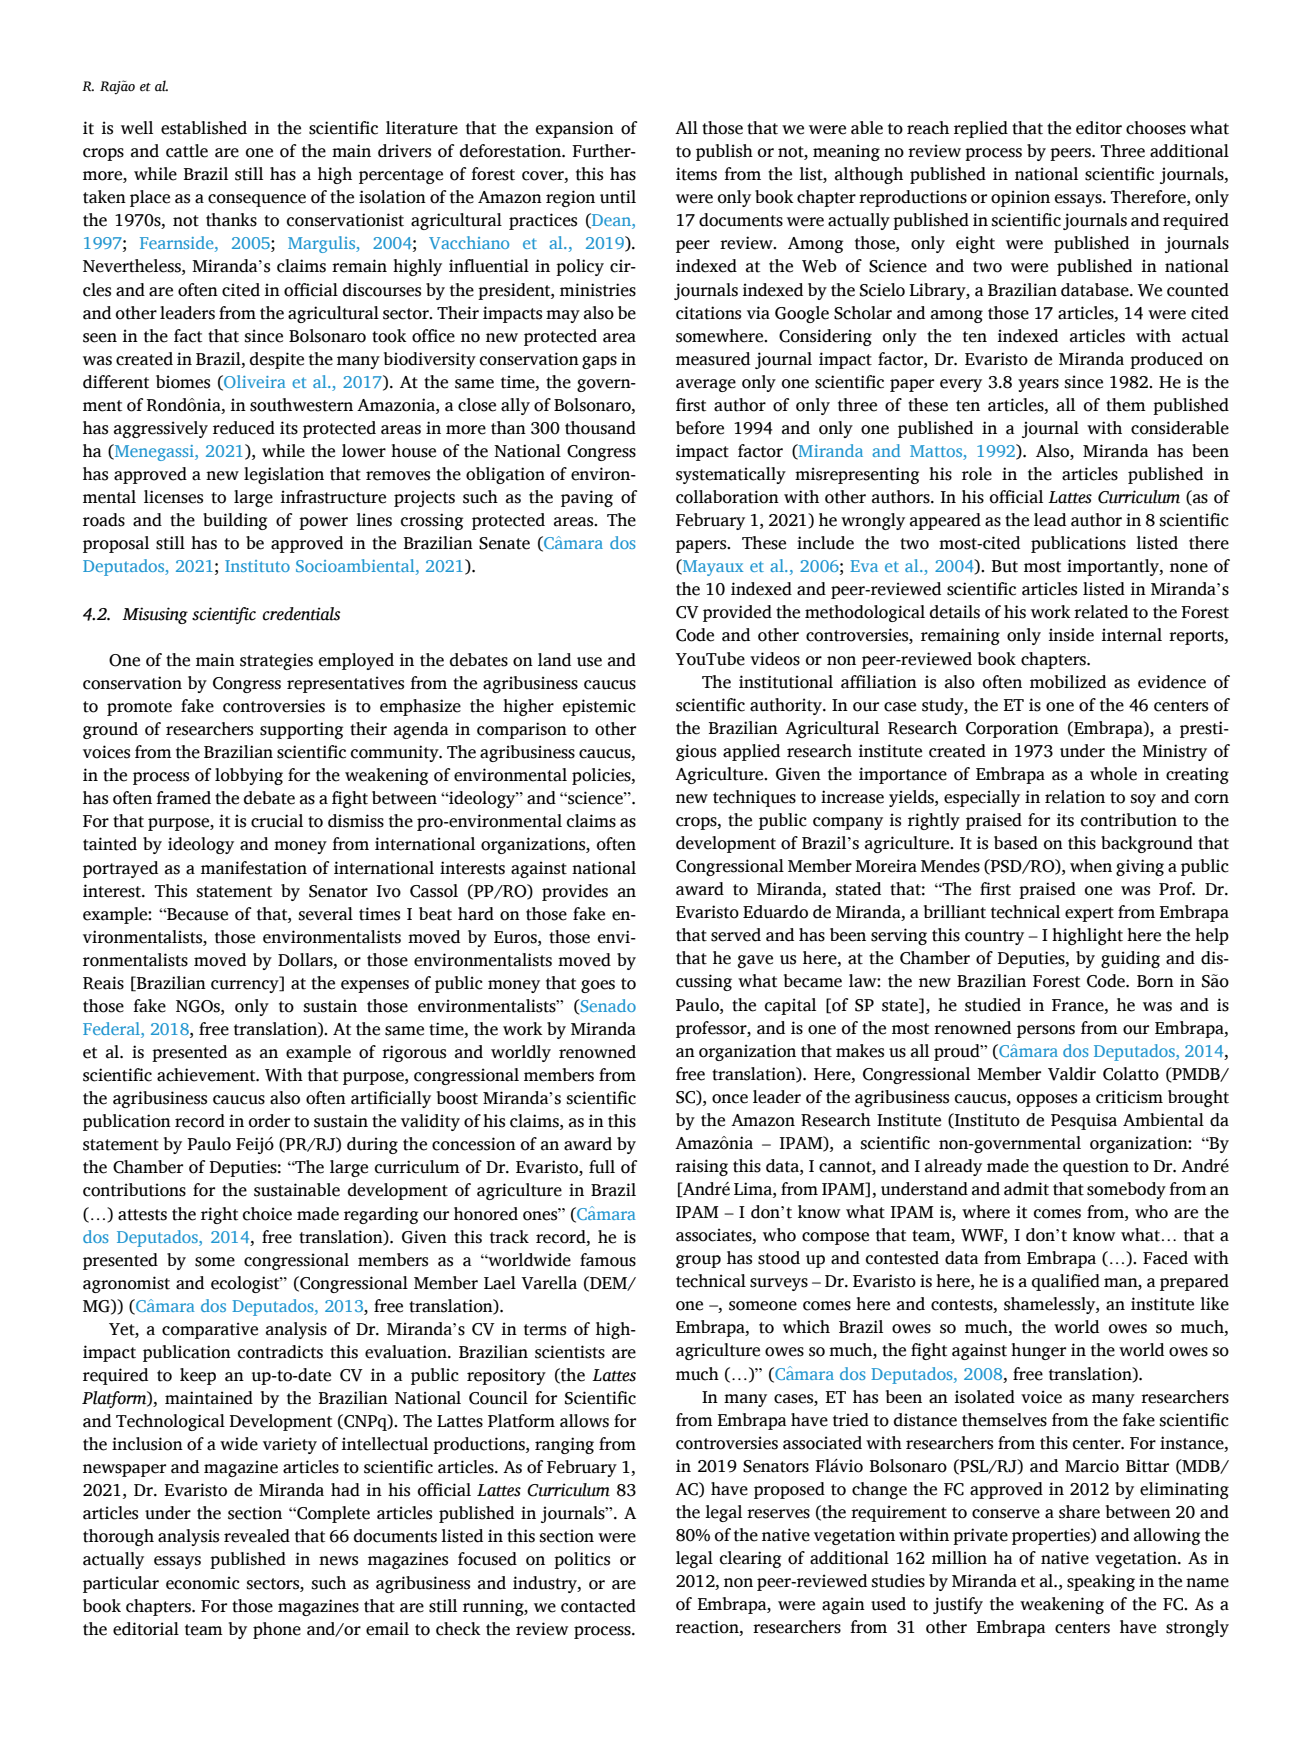  What do you see at coordinates (598, 986) in the screenshot?
I see `goes` at bounding box center [598, 986].
